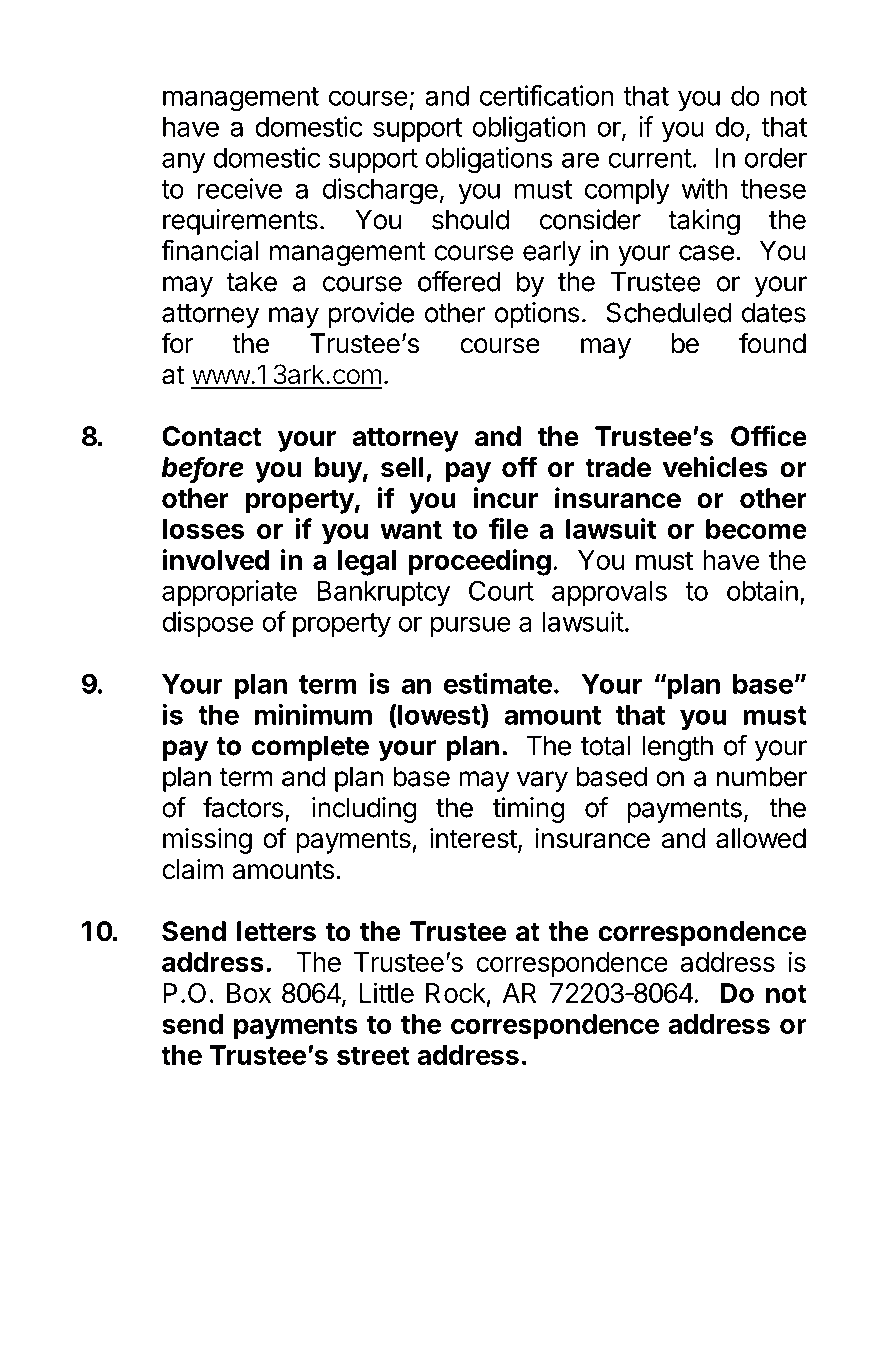  Describe the element at coordinates (439, 715) in the document. I see `lowest` at that location.
